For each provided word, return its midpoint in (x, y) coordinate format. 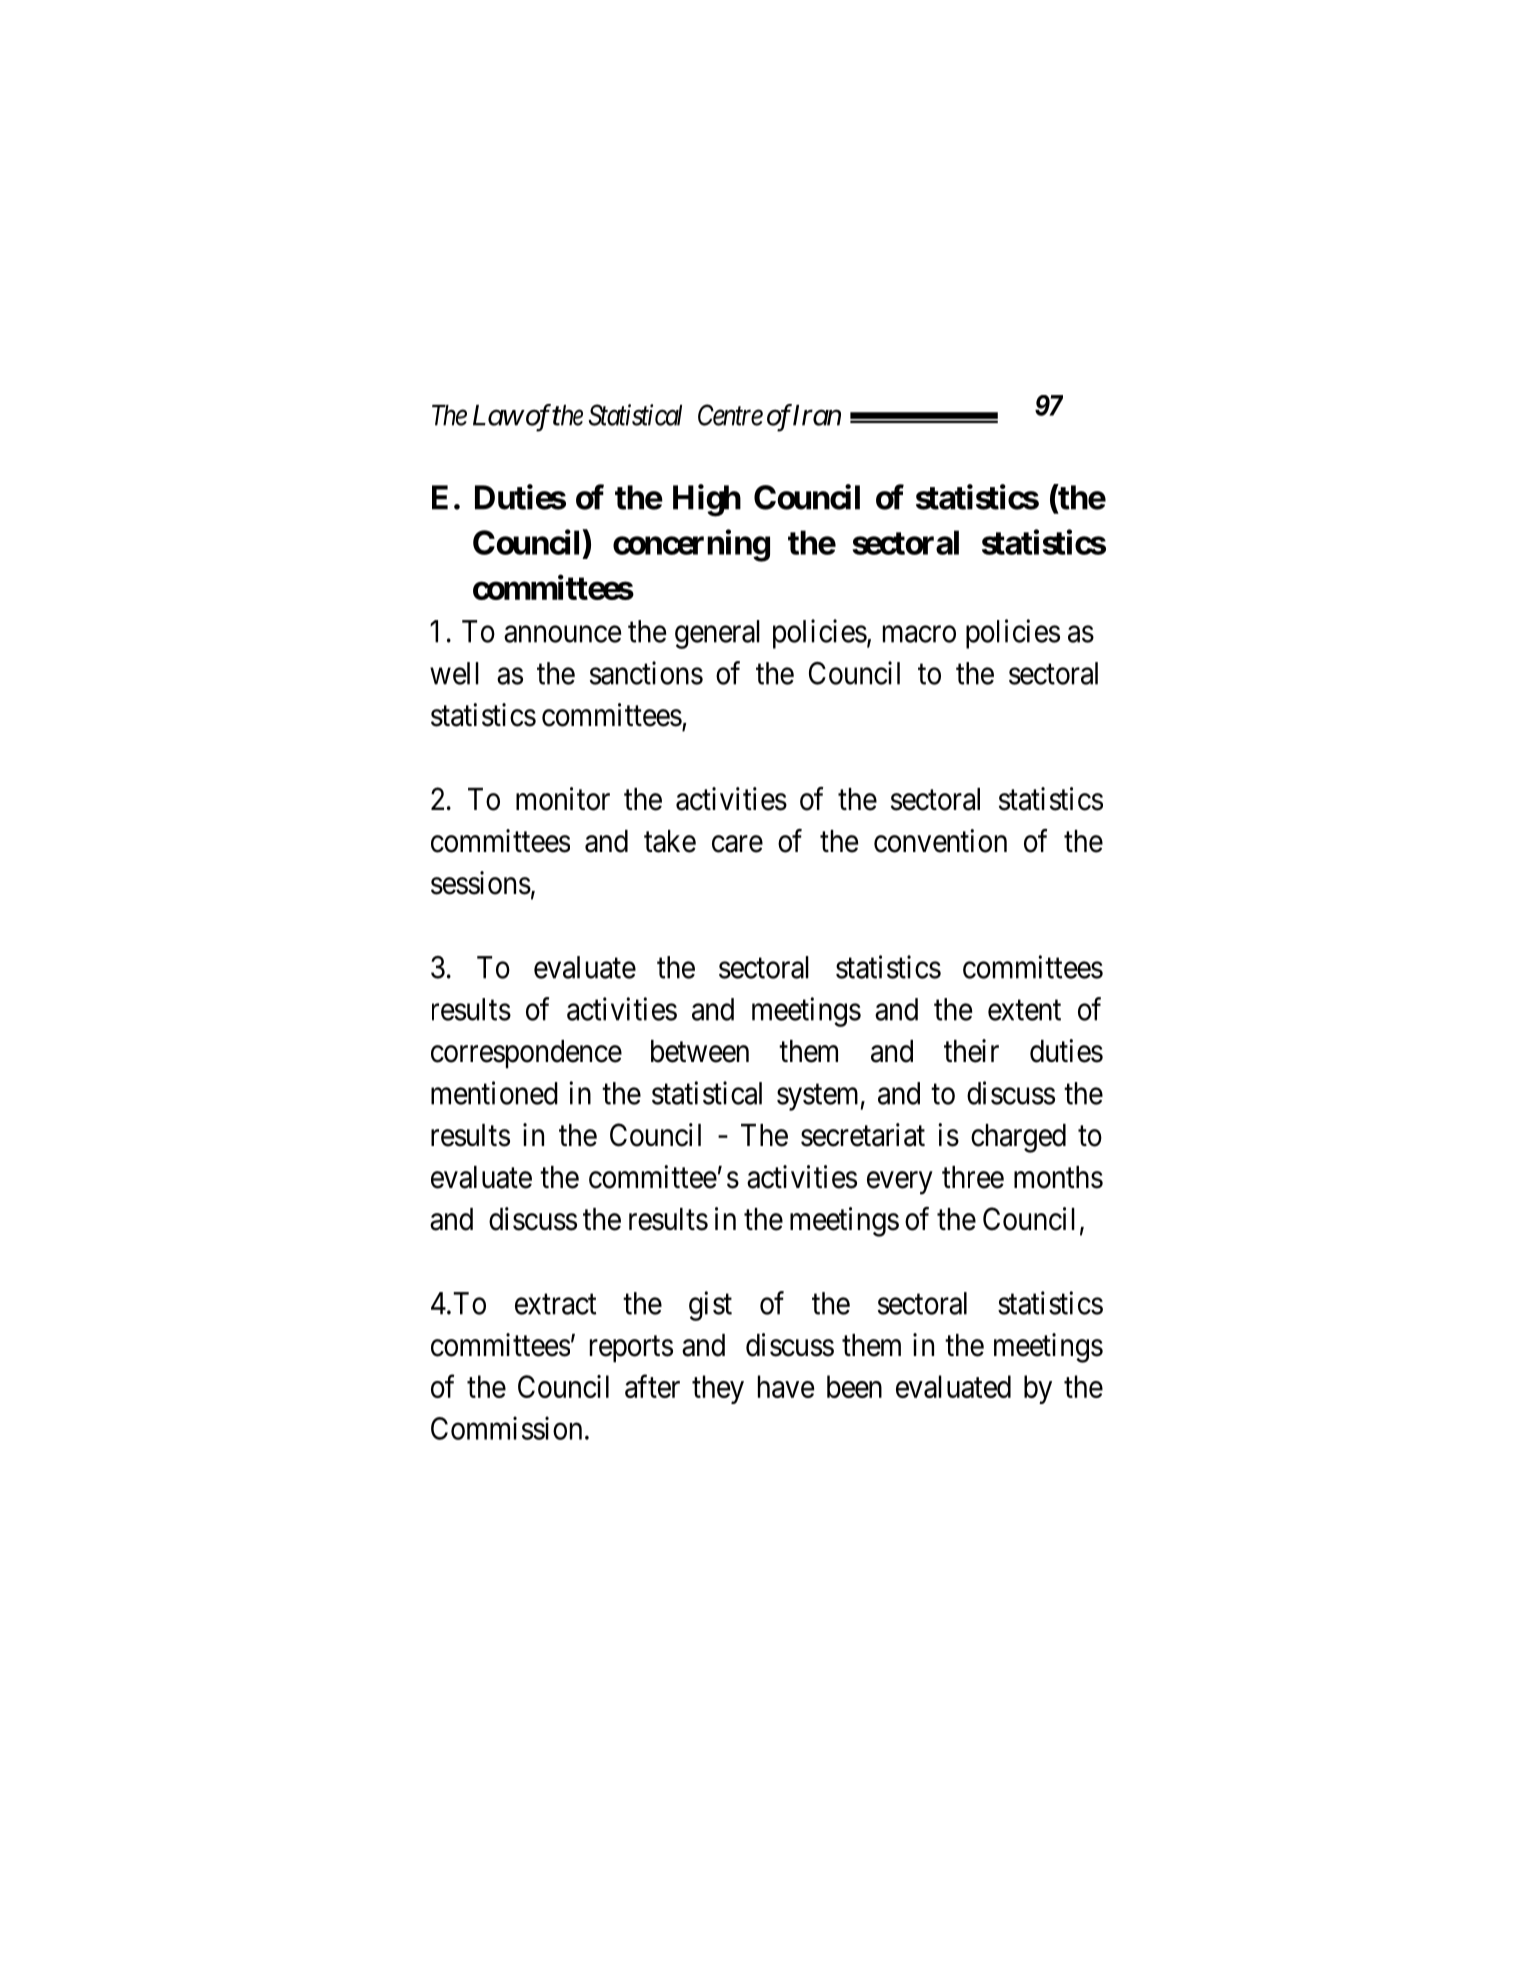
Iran (816, 415)
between (700, 1051)
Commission (506, 1428)
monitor (563, 799)
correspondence (526, 1054)
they (718, 1389)
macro (919, 634)
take (670, 841)
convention (940, 841)
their (971, 1051)
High (707, 500)
